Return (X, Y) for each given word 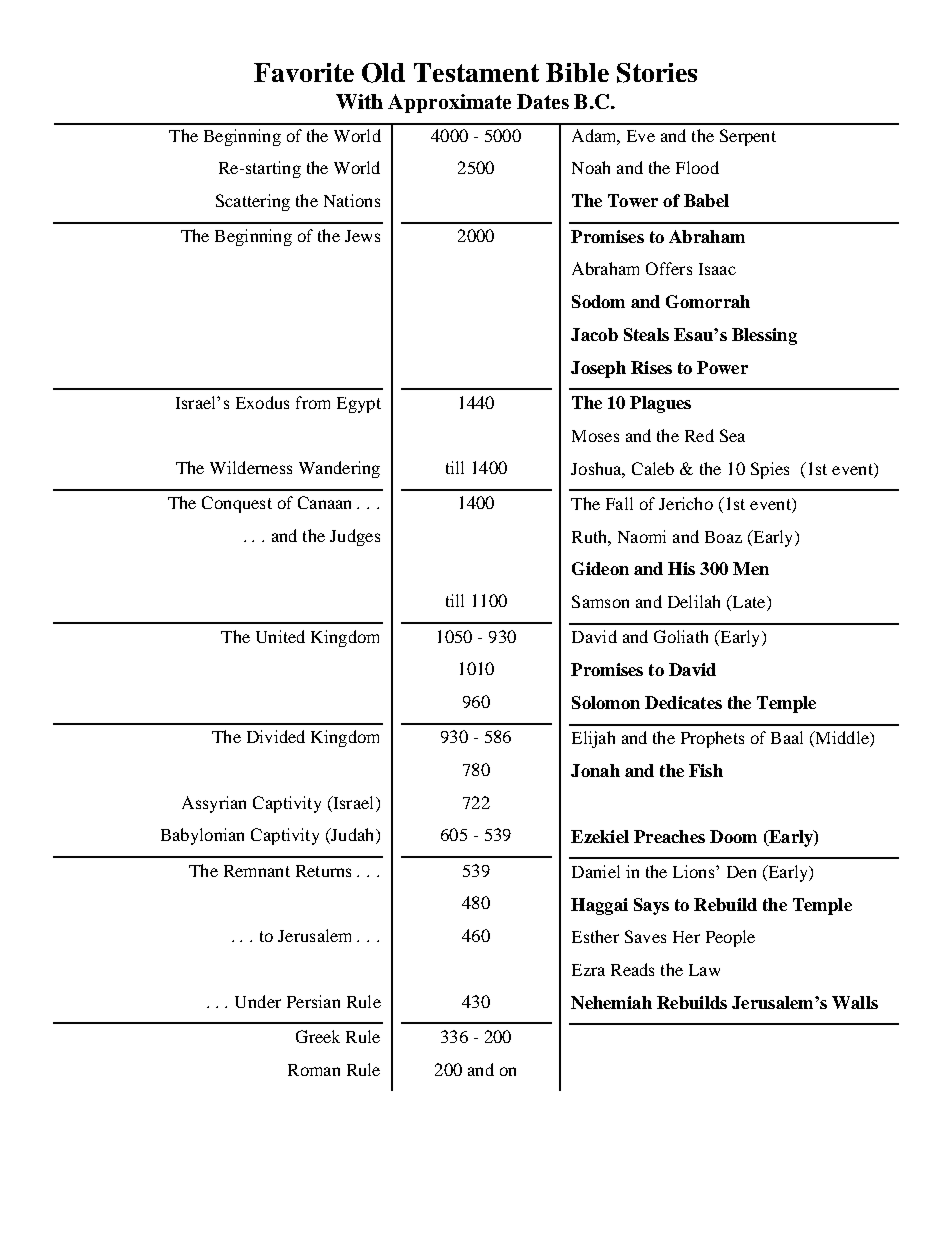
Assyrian (214, 804)
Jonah (595, 770)
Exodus (262, 402)
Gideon (600, 568)
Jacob (594, 334)
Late (749, 603)
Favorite (304, 72)
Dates (543, 101)
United (280, 636)
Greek (318, 1036)
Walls (855, 1002)
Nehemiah (611, 1002)
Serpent (748, 137)
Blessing (764, 336)
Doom (733, 836)
